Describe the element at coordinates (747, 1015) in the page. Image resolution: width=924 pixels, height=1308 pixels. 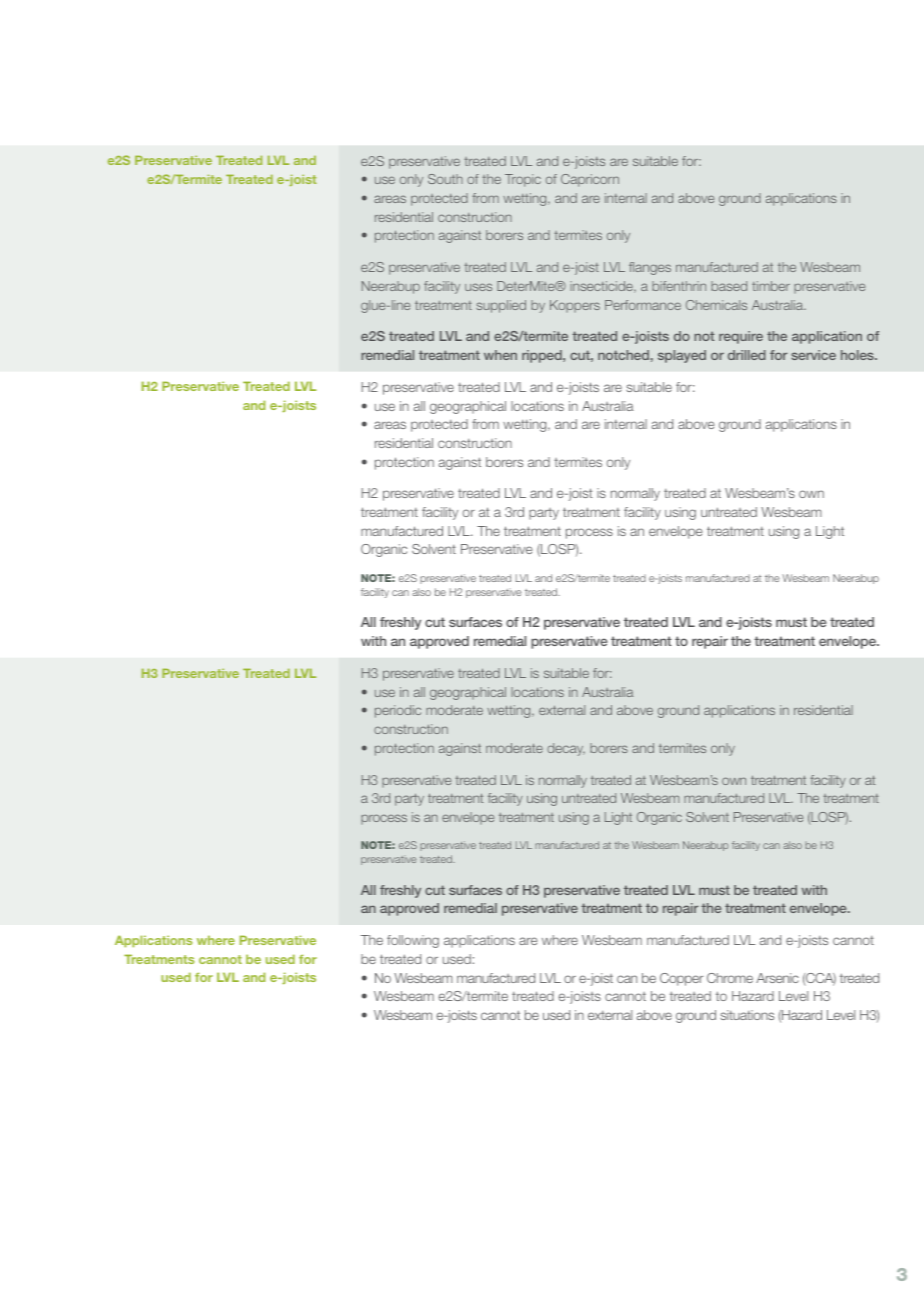
I see `situations` at that location.
